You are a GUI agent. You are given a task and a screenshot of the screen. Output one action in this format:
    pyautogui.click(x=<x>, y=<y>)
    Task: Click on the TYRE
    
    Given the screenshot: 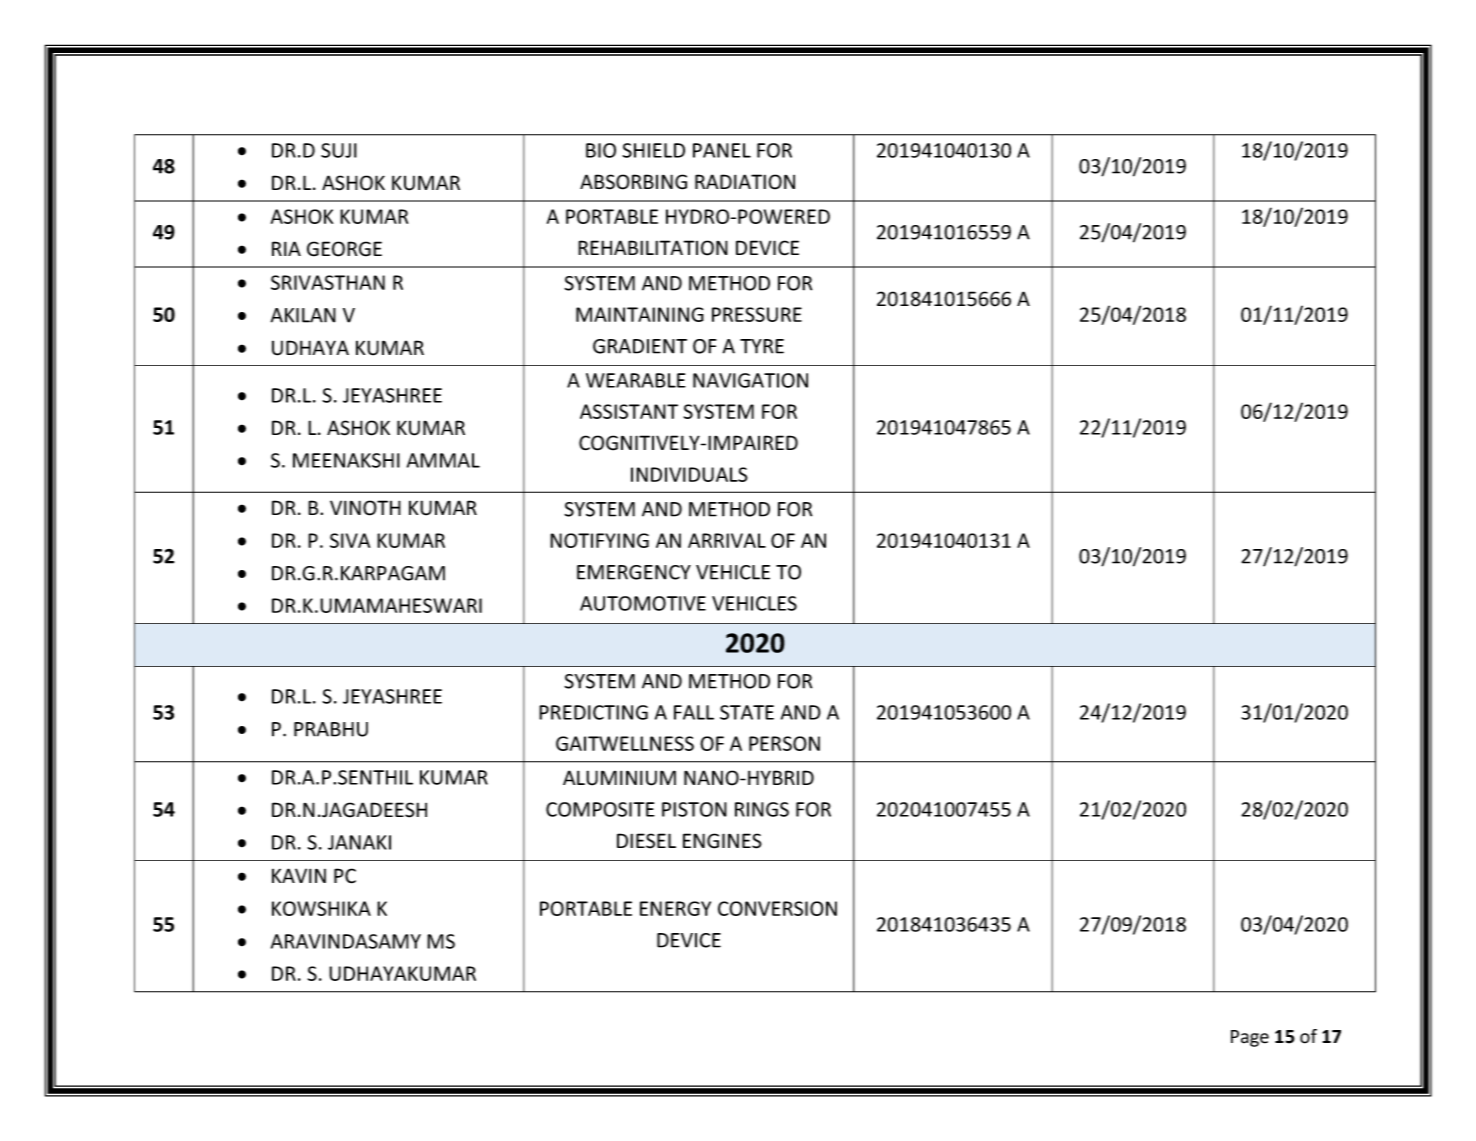 What is the action you would take?
    pyautogui.click(x=762, y=346)
